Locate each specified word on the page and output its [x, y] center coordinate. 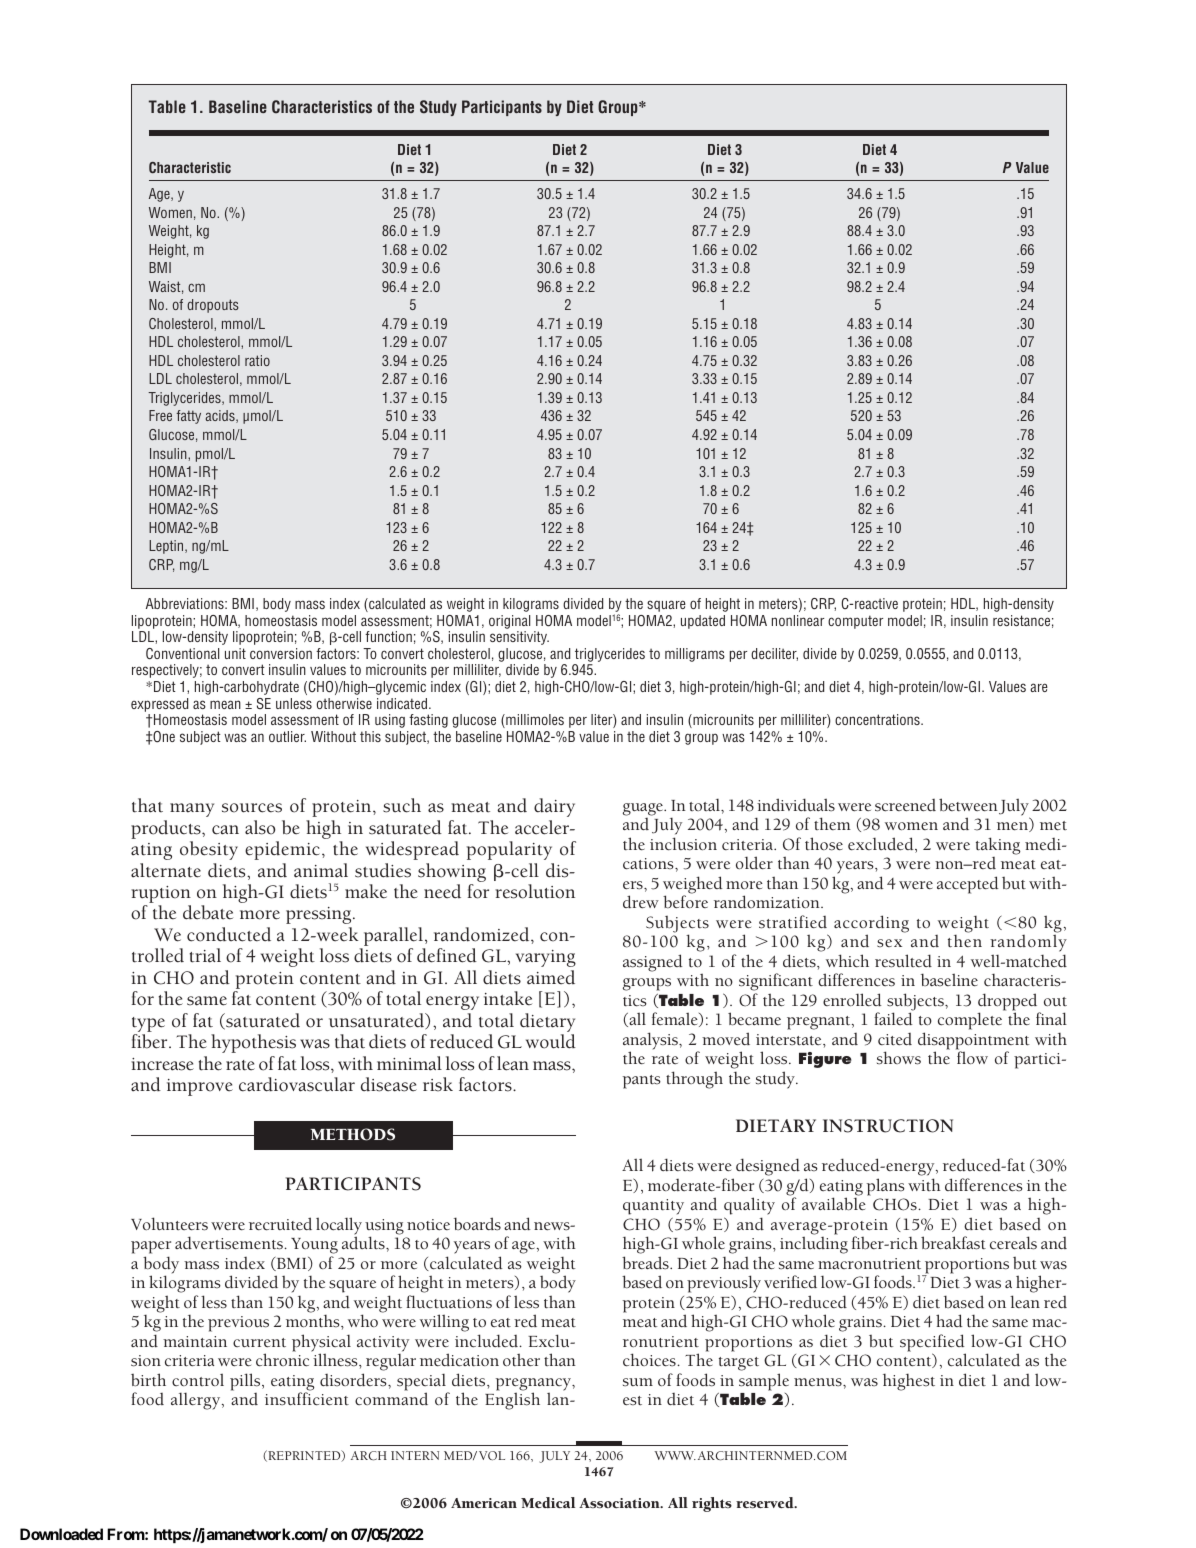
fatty [188, 417]
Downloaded [61, 1534]
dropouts [213, 306]
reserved [766, 1502]
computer [855, 622]
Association [620, 1503]
